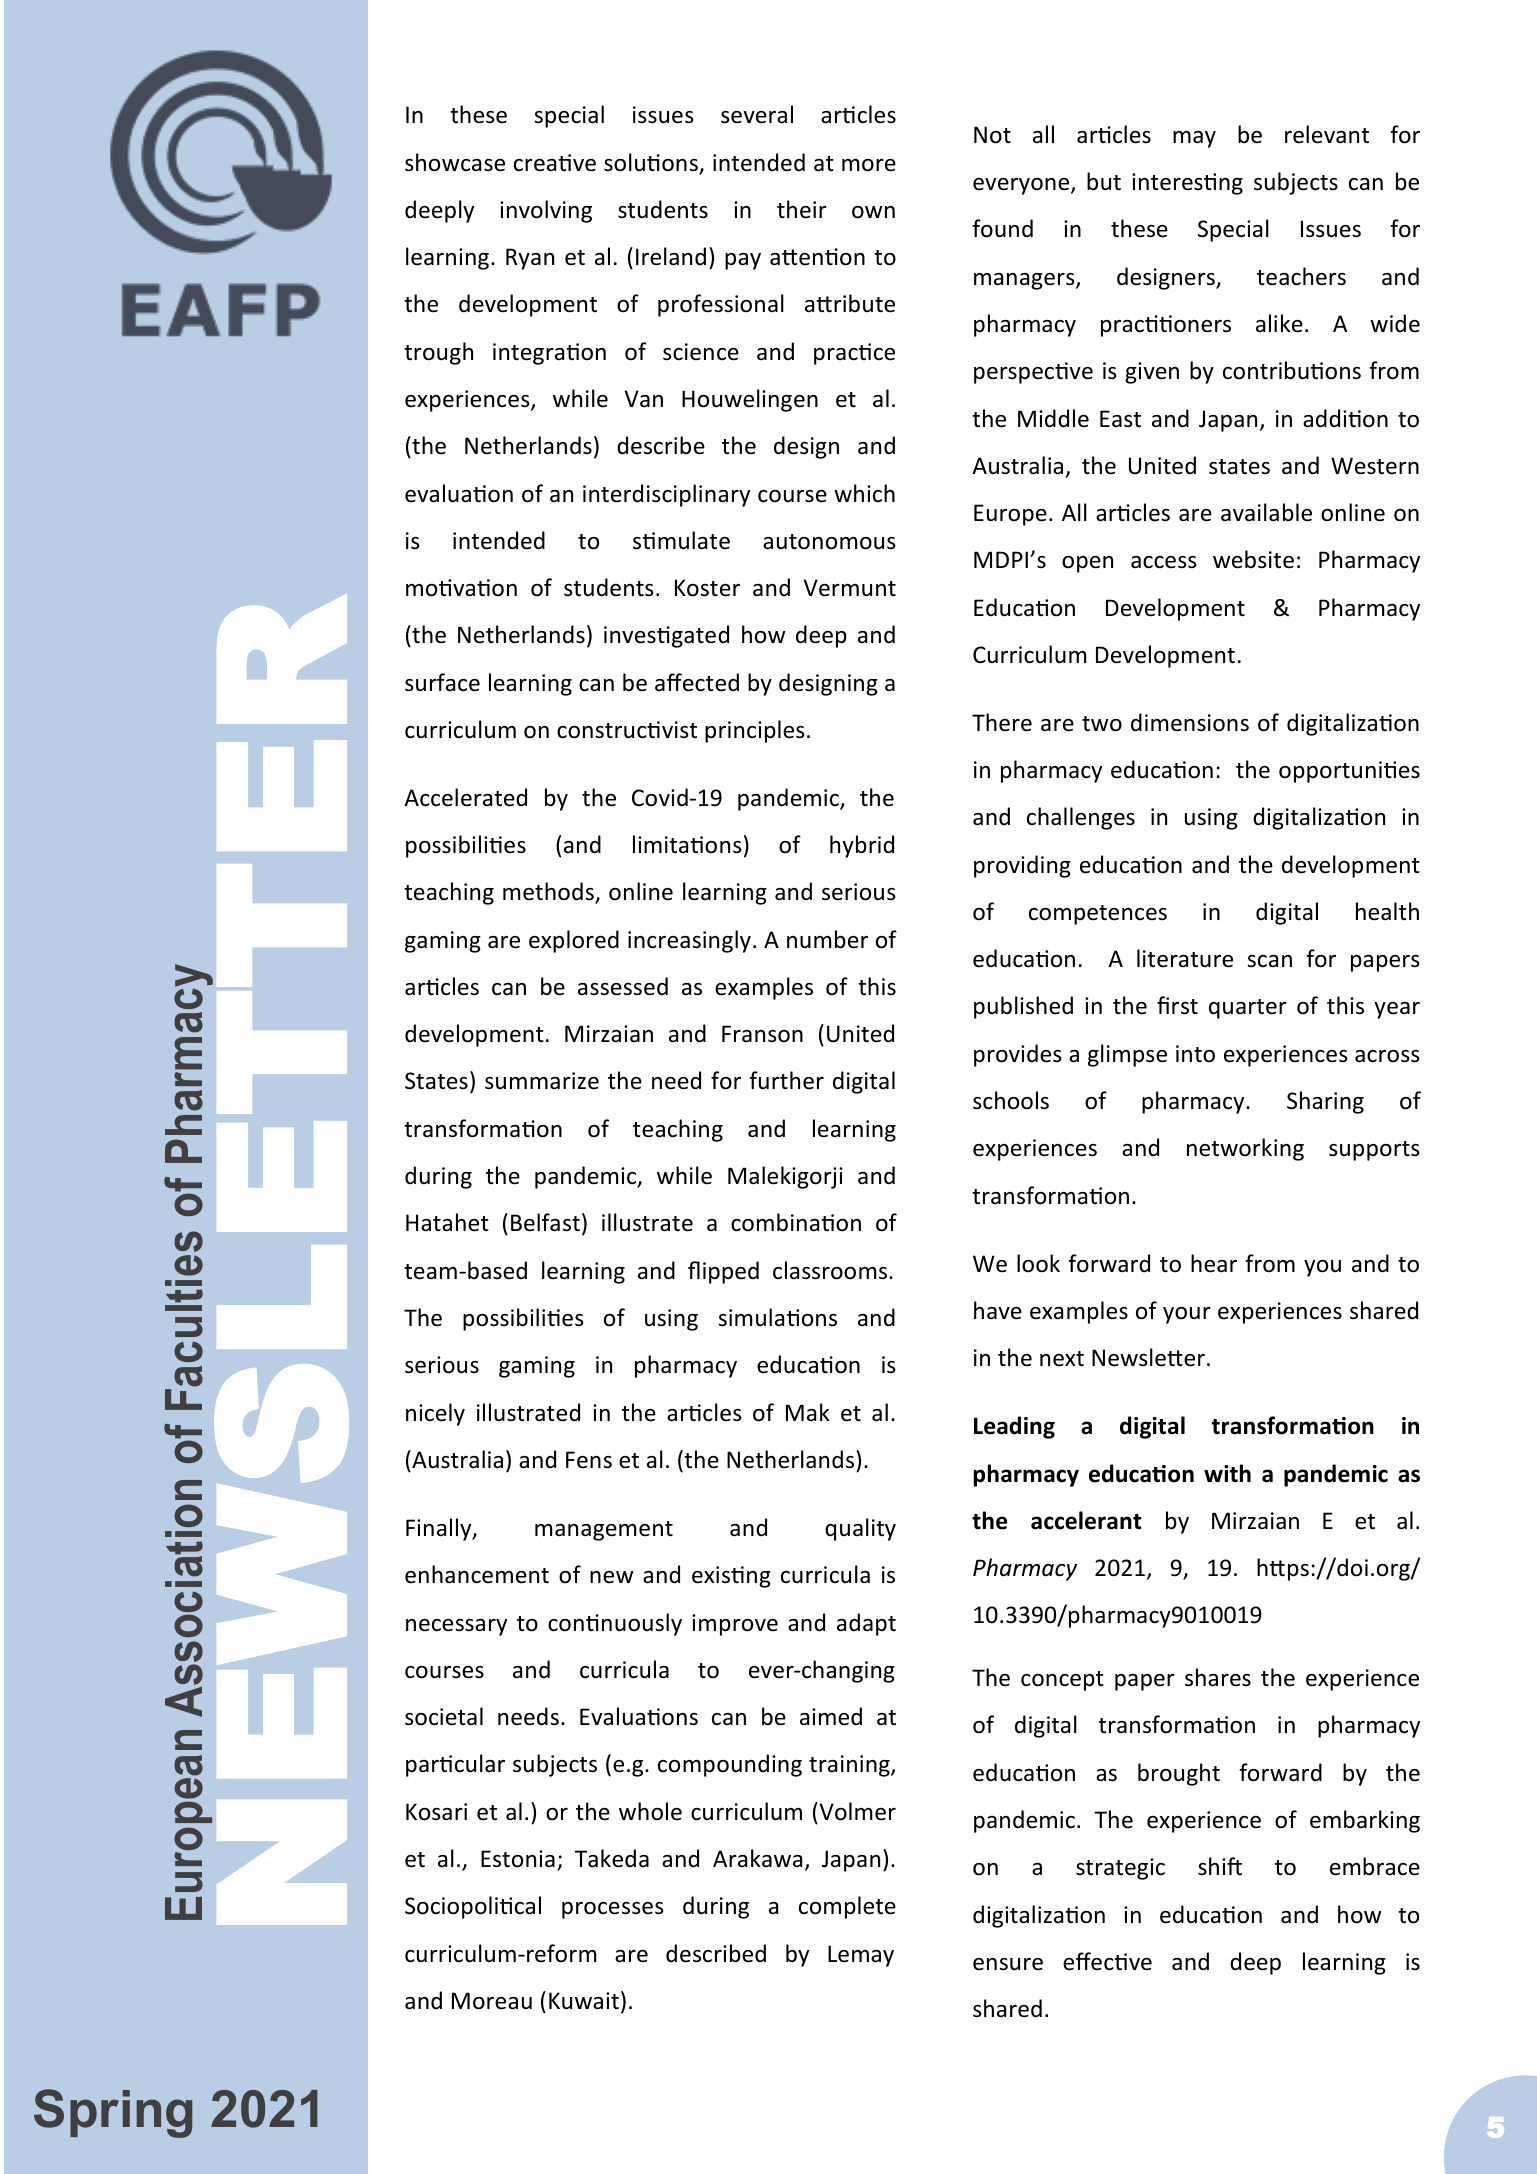 The height and width of the document is (2174, 1537). I want to click on Mak, so click(808, 1412).
